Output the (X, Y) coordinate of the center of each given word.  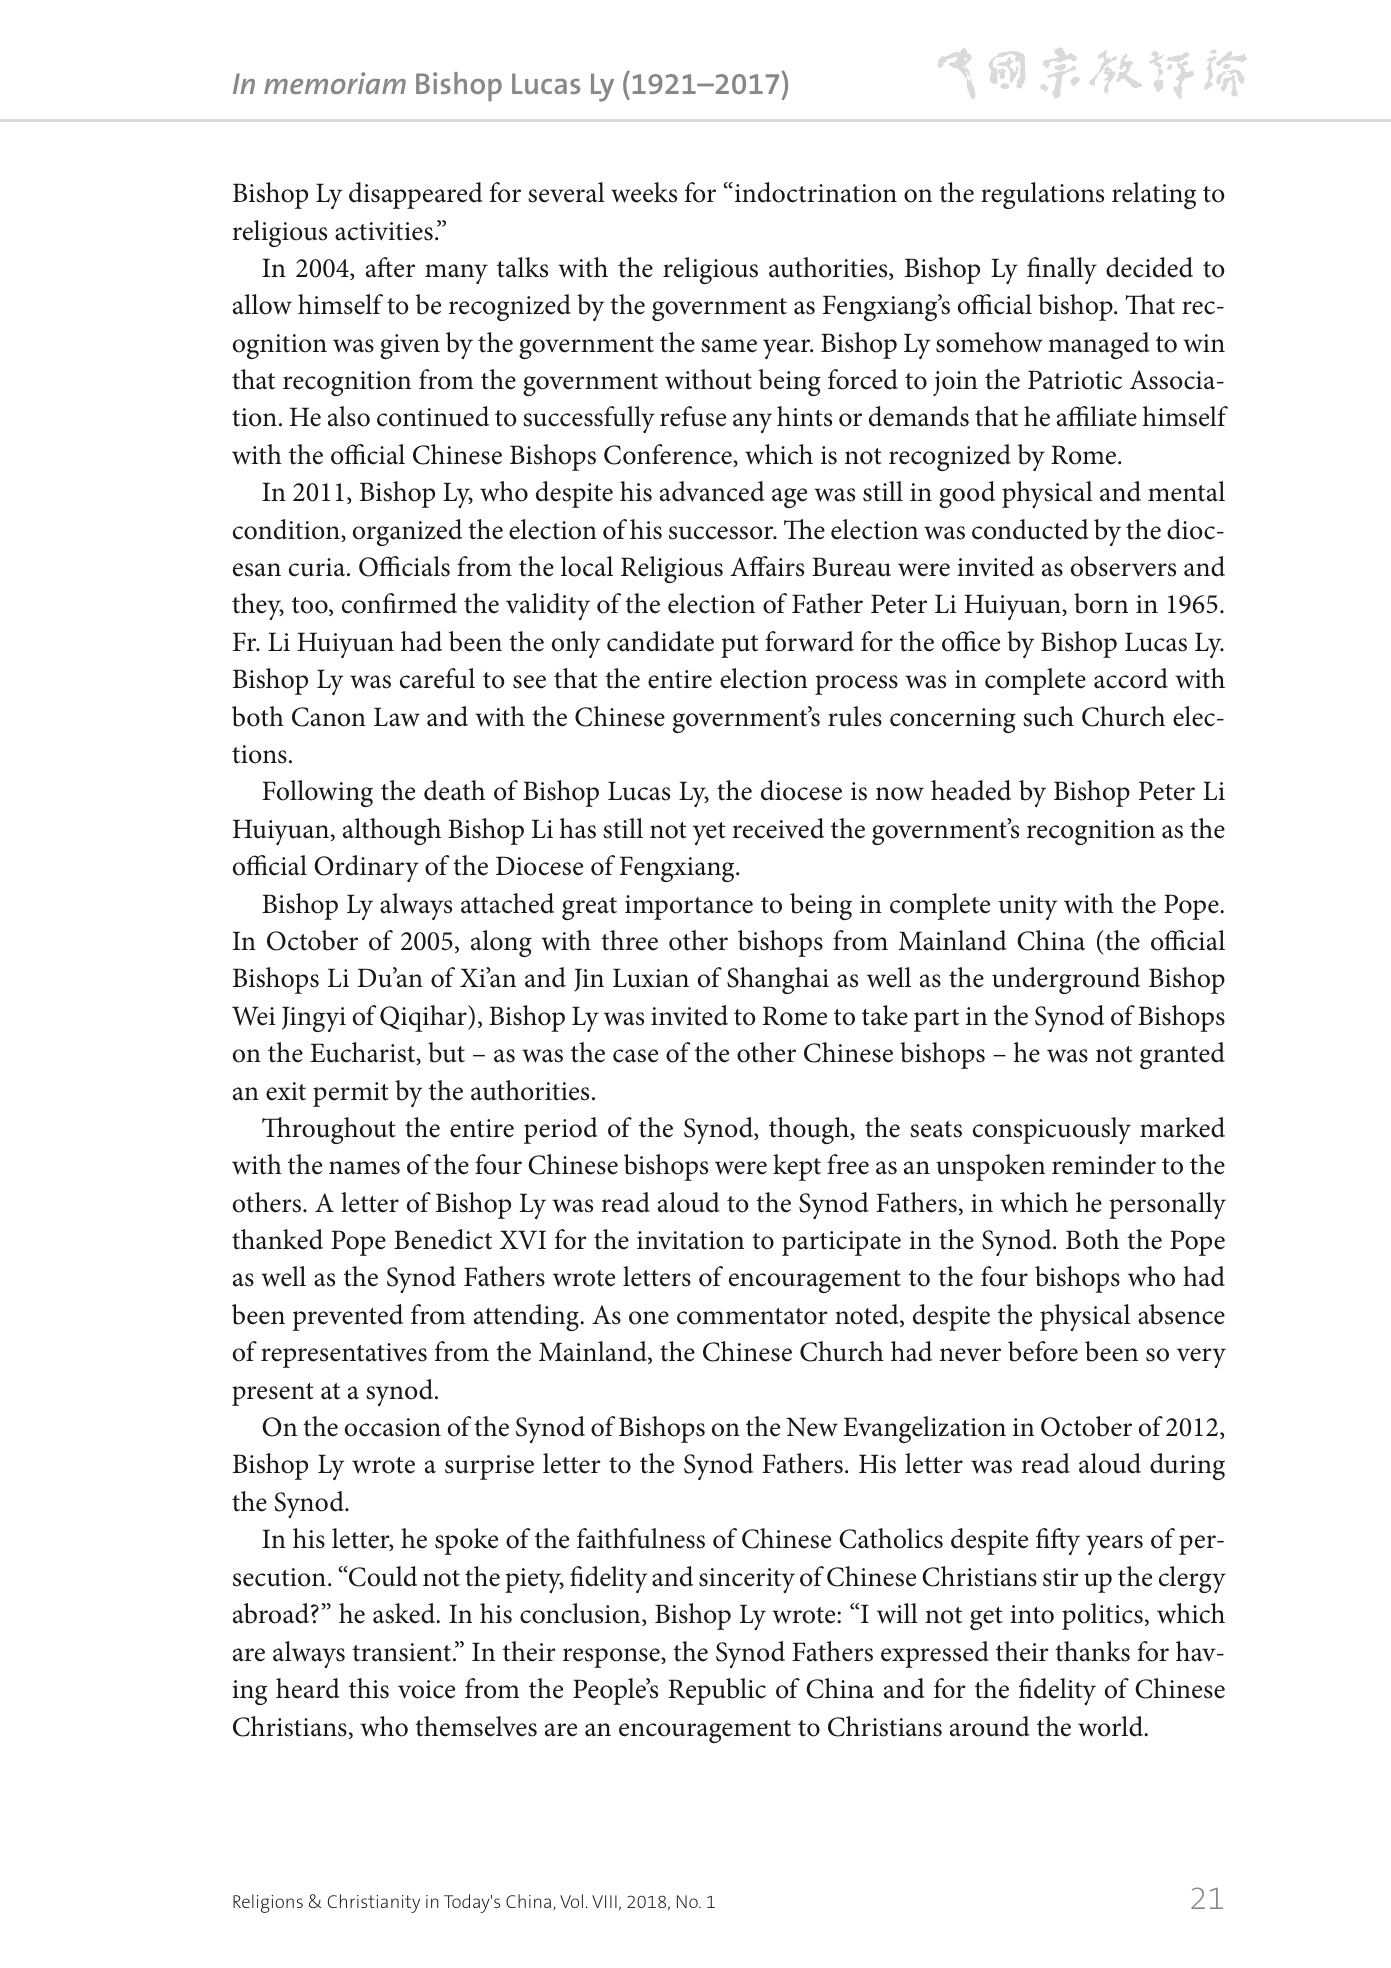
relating (1154, 195)
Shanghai (778, 980)
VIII (604, 1901)
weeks (644, 192)
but (446, 1052)
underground (1066, 980)
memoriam (335, 83)
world (1112, 1726)
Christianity (374, 1903)
